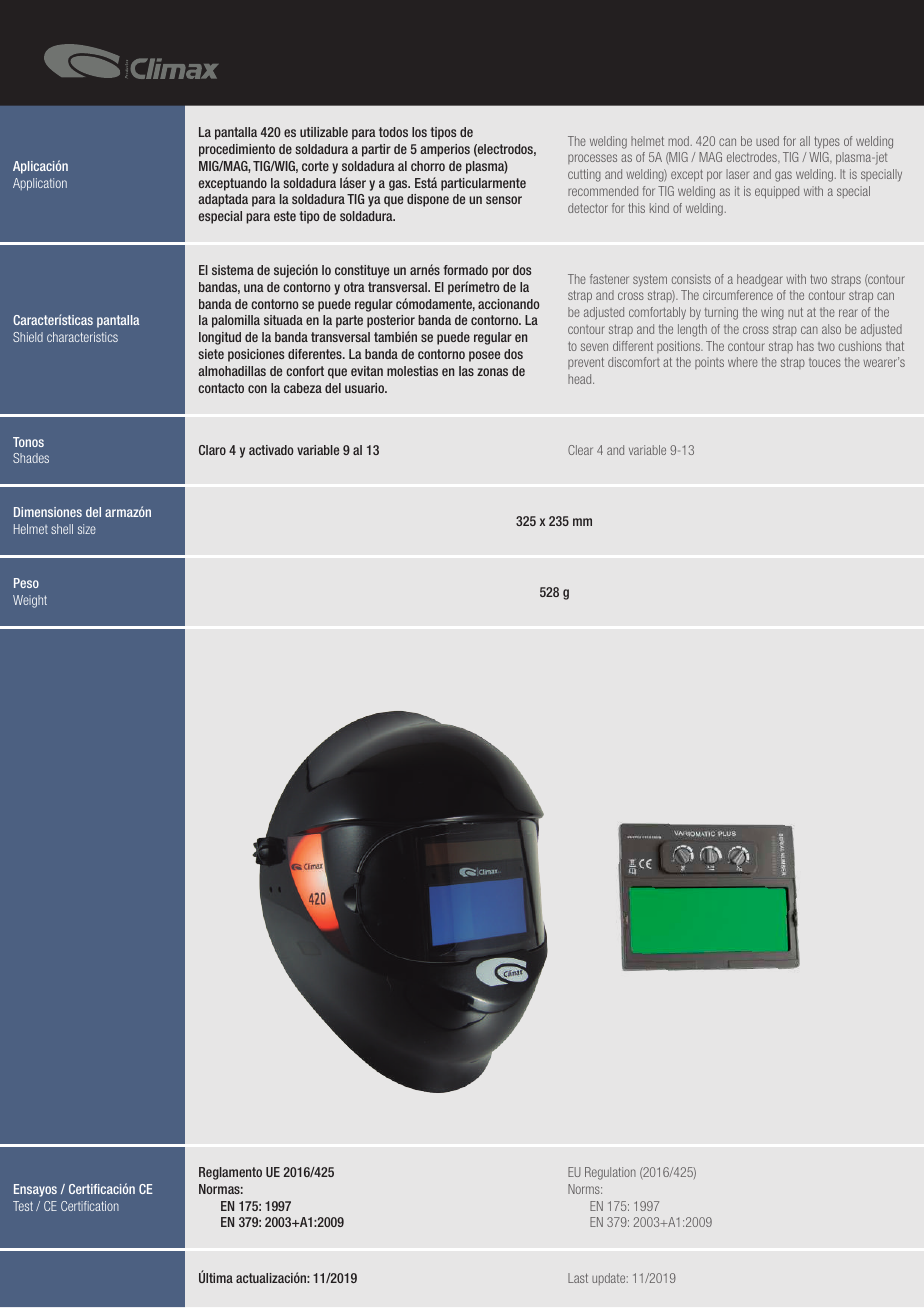 This screenshot has width=924, height=1308. Describe the element at coordinates (90, 1206) in the screenshot. I see `Certification` at that location.
